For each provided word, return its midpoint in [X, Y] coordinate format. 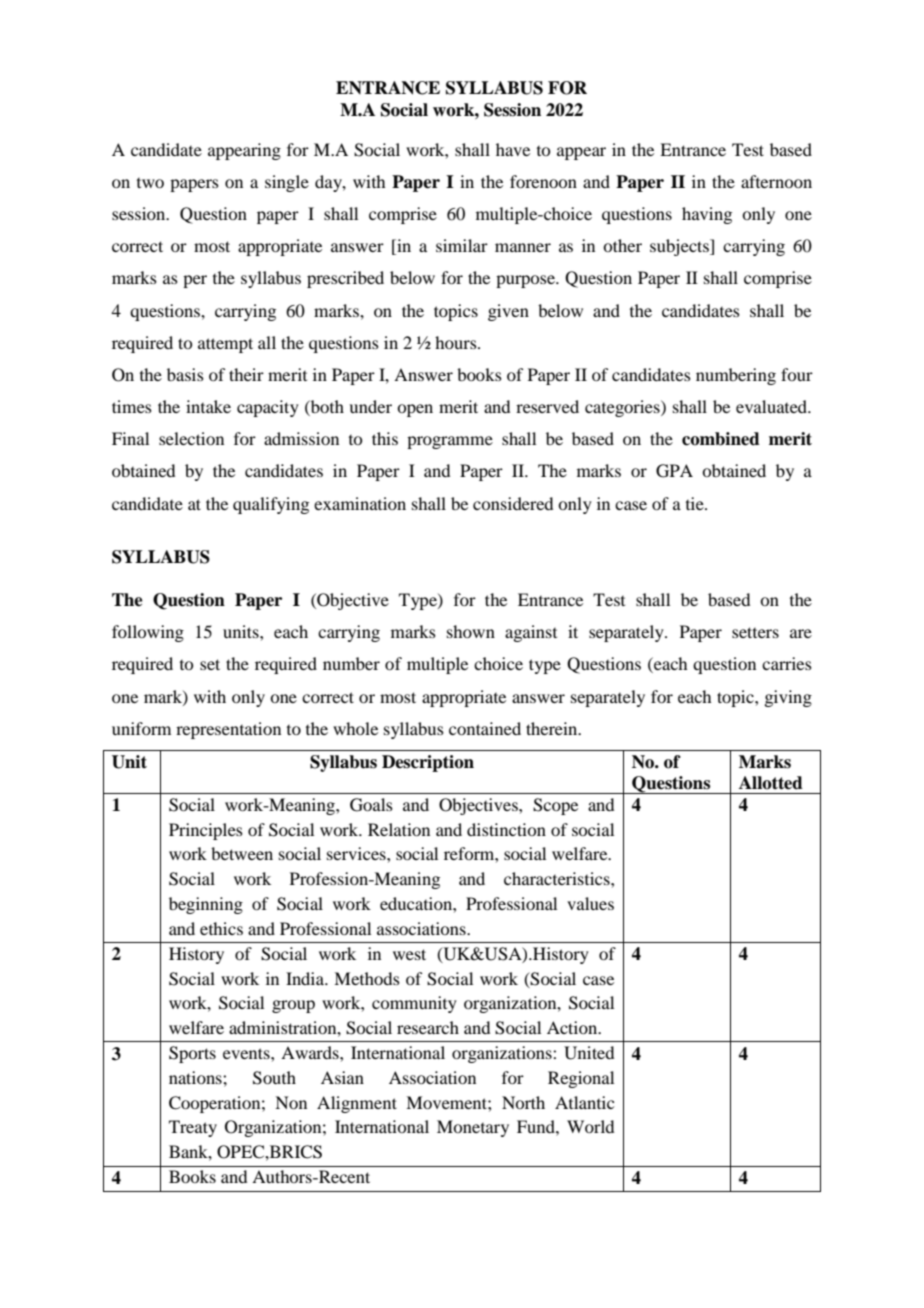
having [707, 215]
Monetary [473, 1128]
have [513, 149]
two [150, 183]
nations [196, 1077]
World [590, 1126]
